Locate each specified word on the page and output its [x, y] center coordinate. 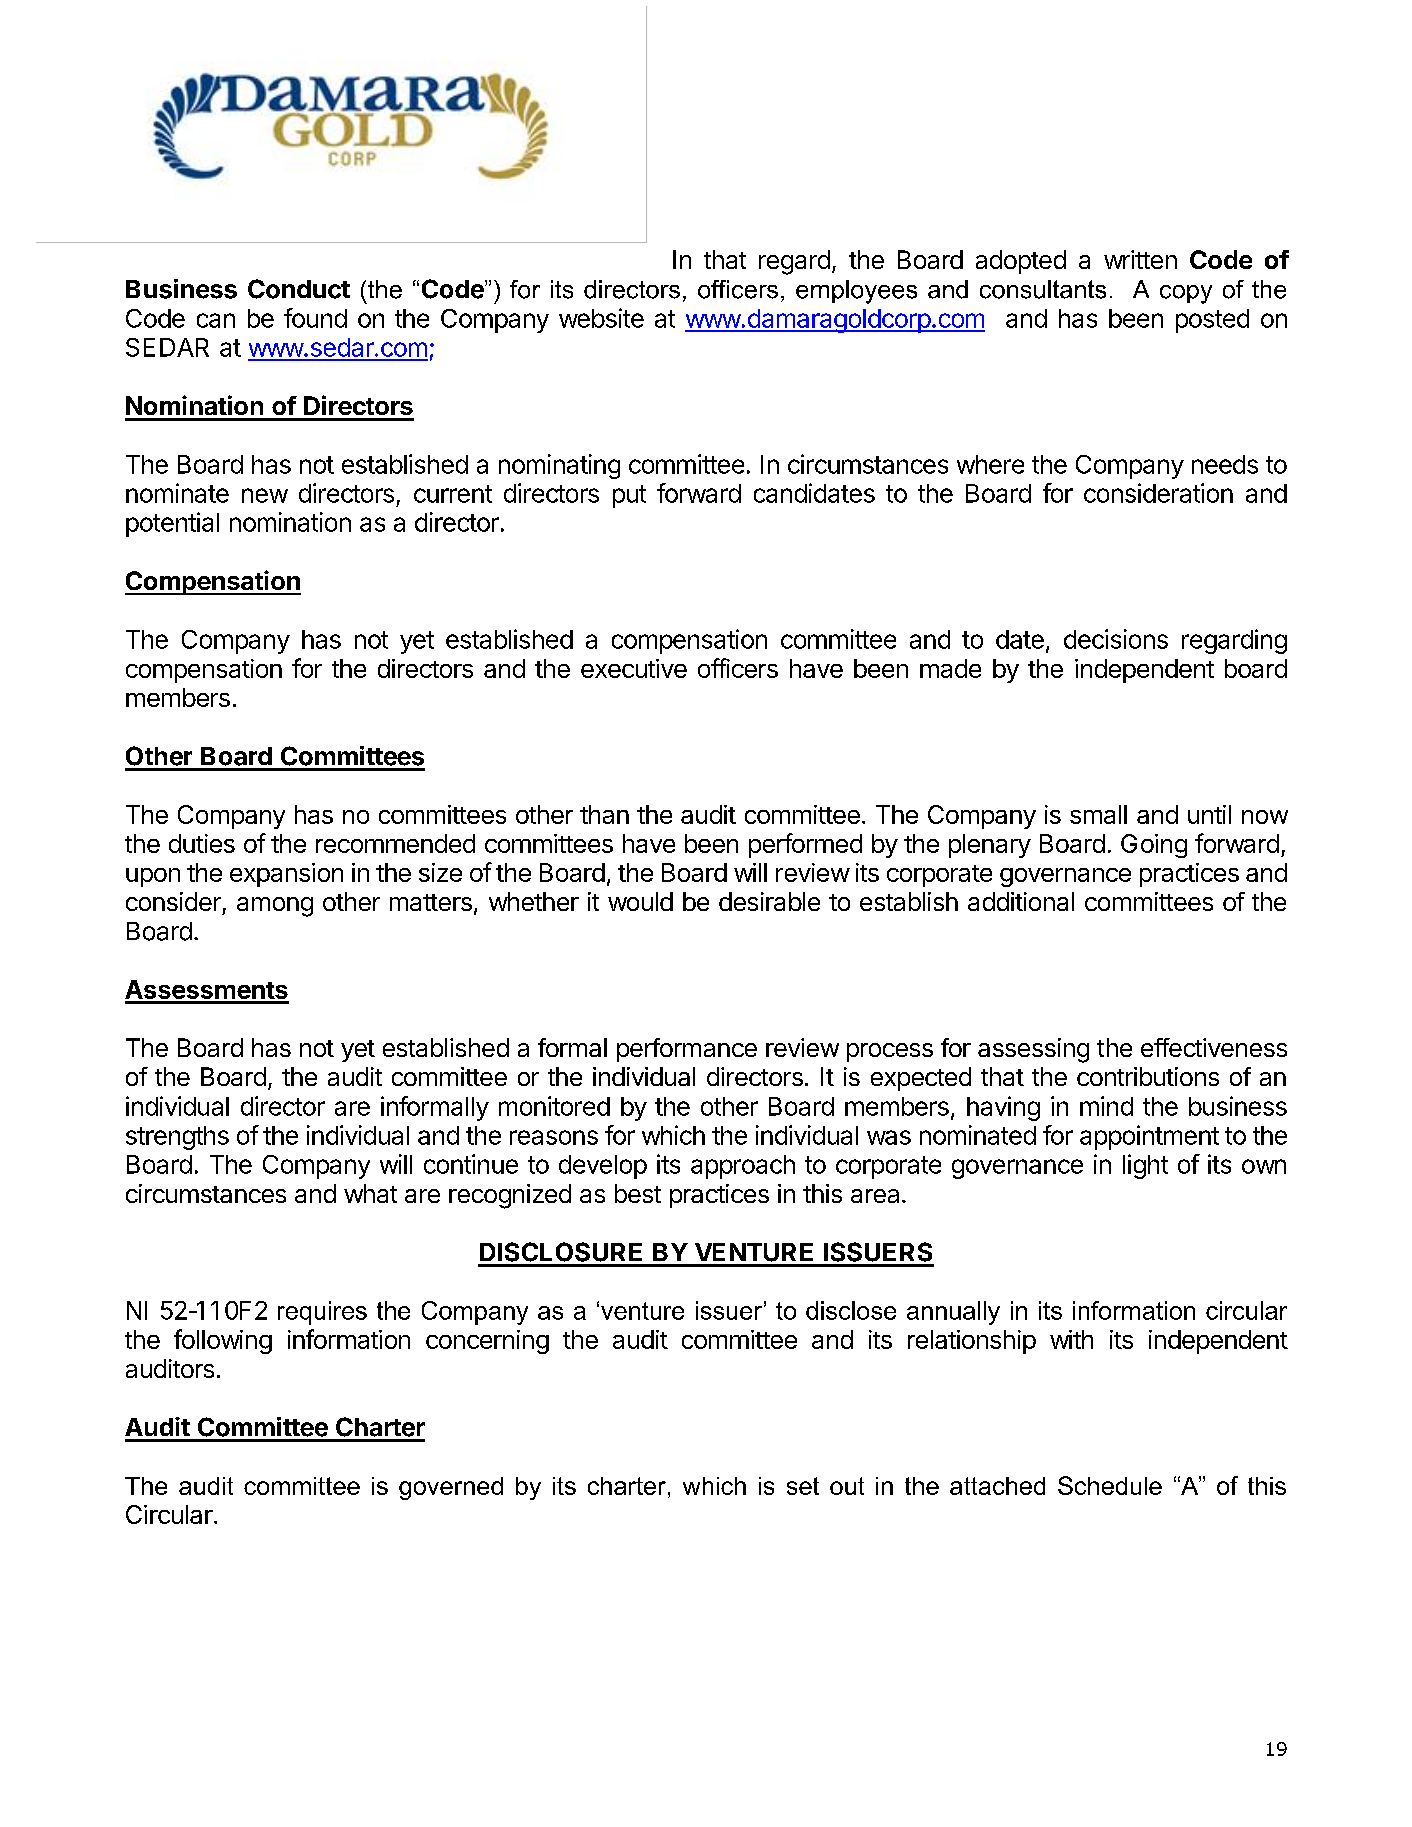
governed [451, 1488]
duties [202, 843]
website [601, 318]
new [265, 495]
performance [687, 1050]
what [370, 1193]
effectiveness [1214, 1047]
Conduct [299, 289]
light [1145, 1166]
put [629, 496]
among [275, 907]
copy [1186, 294]
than [604, 814]
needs [1225, 464]
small [1098, 814]
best [638, 1193]
